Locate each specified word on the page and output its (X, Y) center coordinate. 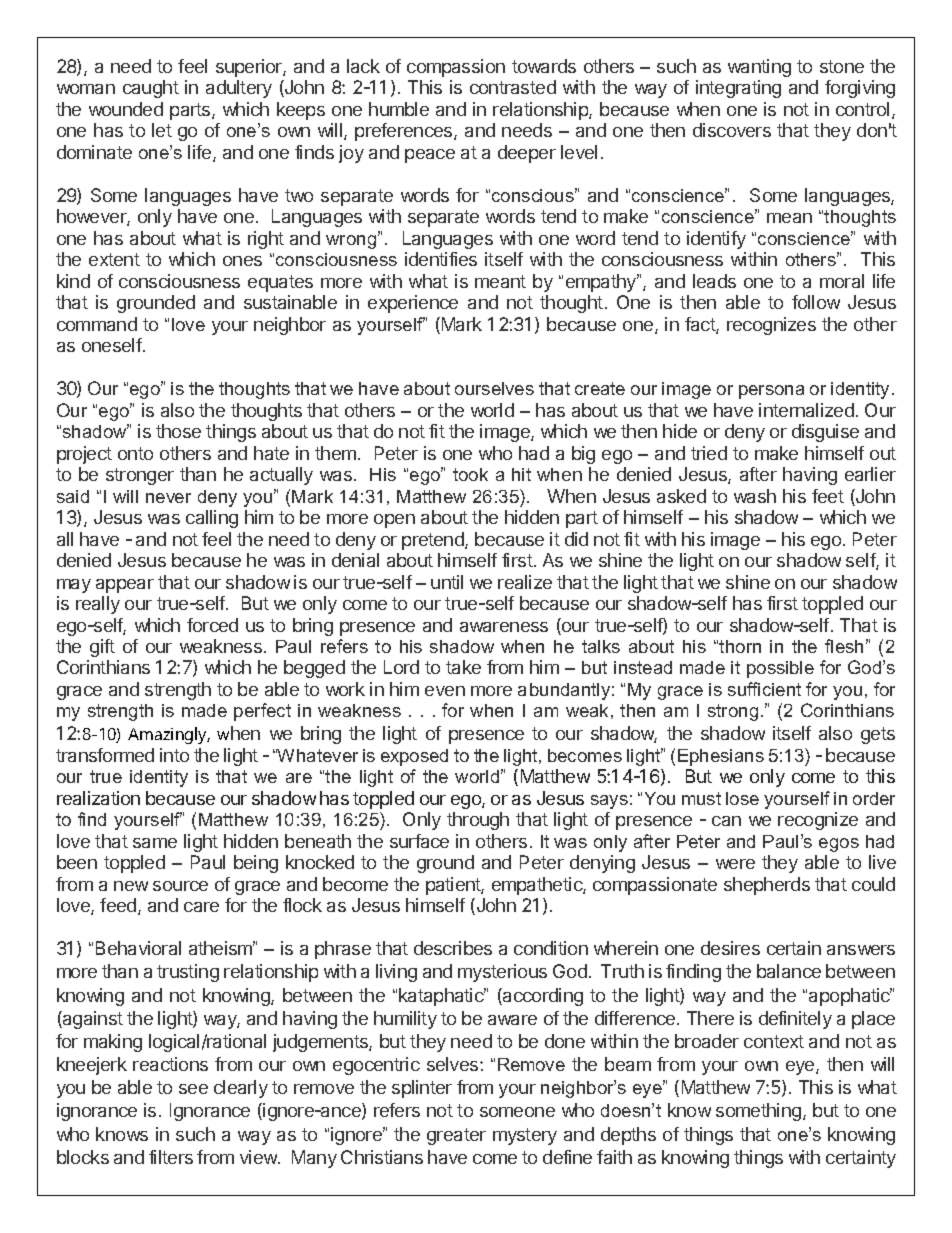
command (97, 324)
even (445, 691)
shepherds (767, 886)
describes (453, 948)
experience (413, 304)
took (470, 474)
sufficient (764, 689)
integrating (738, 89)
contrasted (513, 87)
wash (755, 496)
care (201, 907)
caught (151, 89)
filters (171, 1157)
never (168, 498)
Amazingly (169, 735)
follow (816, 302)
